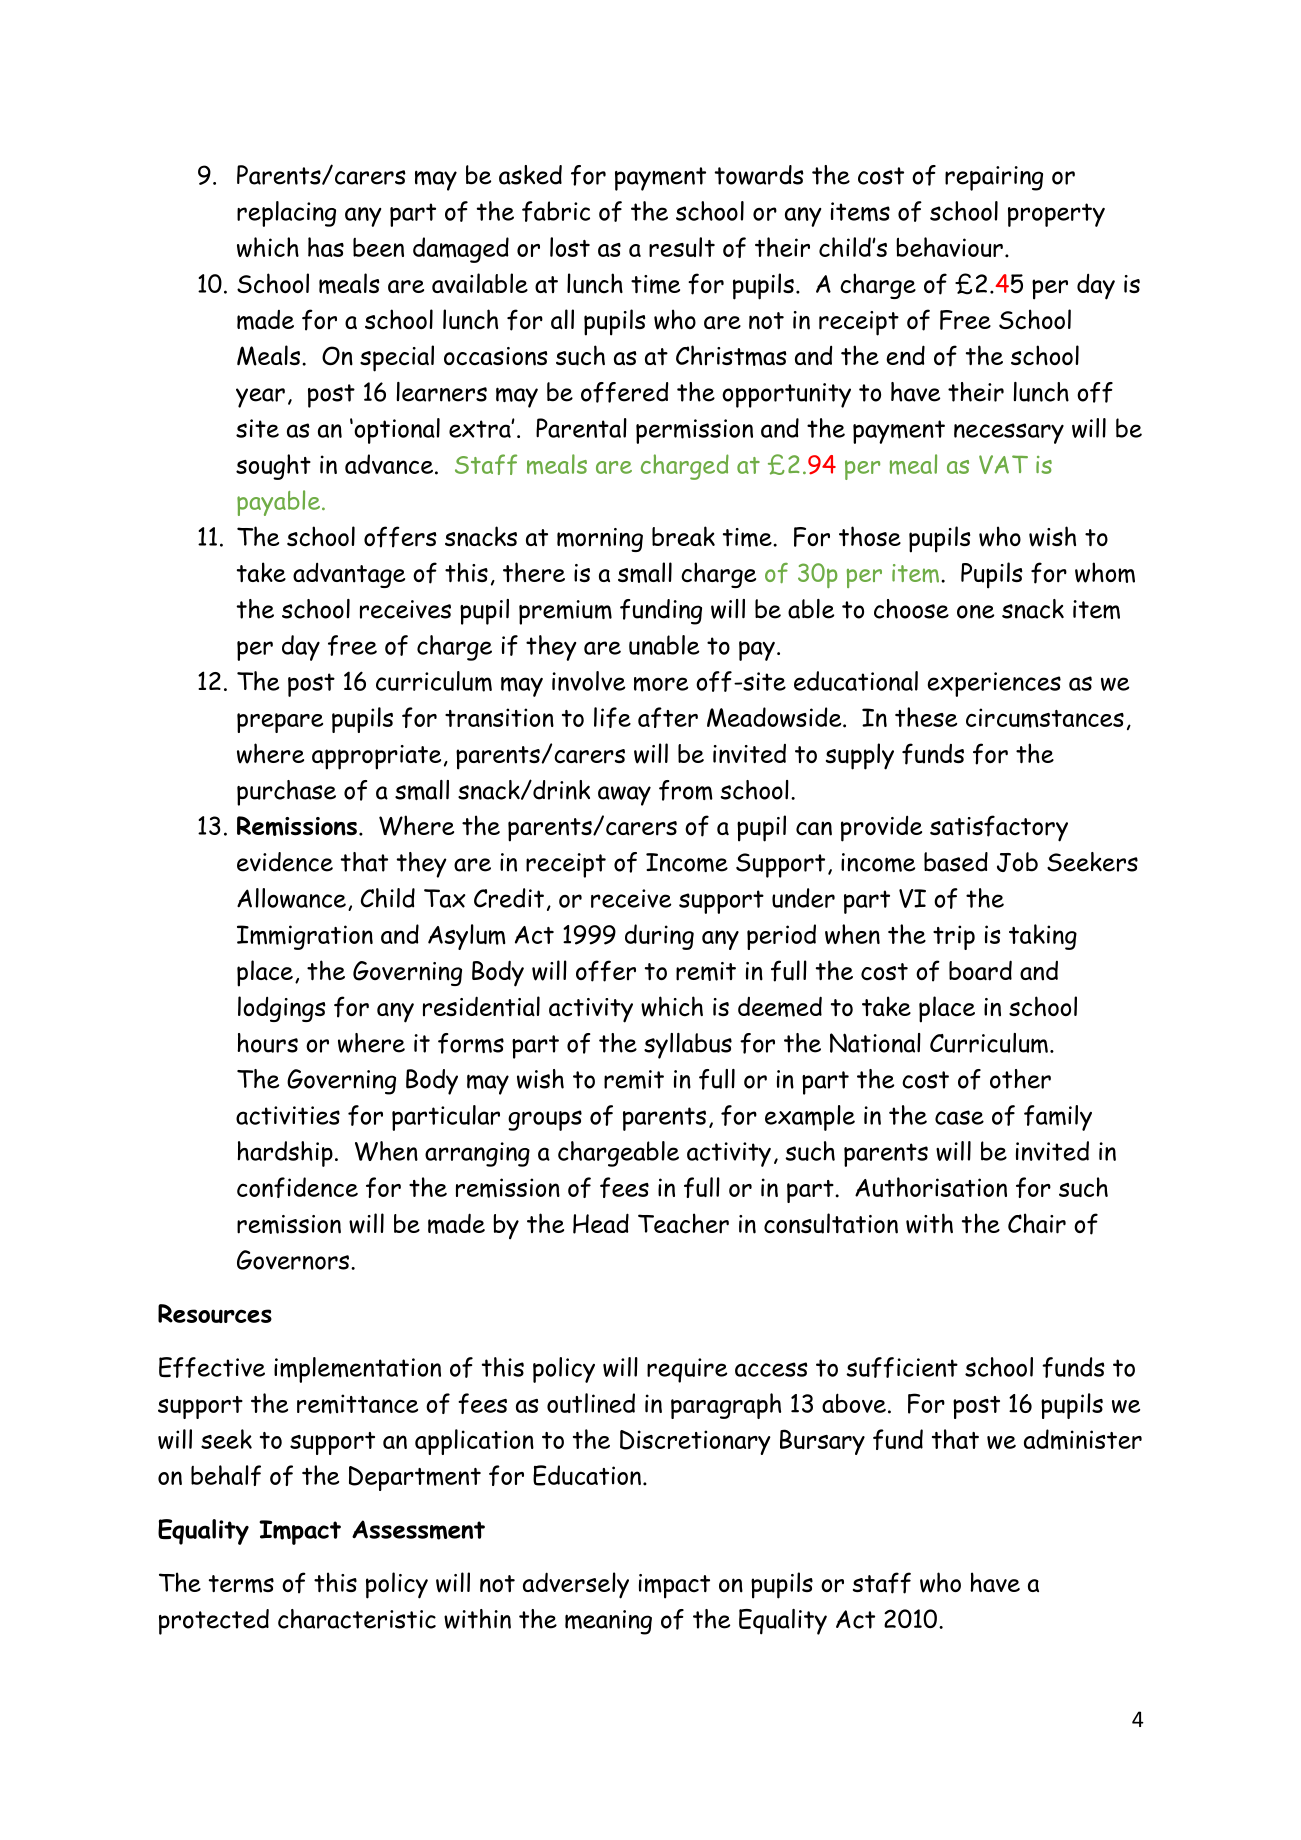 The height and width of the image is (1840, 1301). What do you see at coordinates (357, 1619) in the image?
I see `characteristic` at bounding box center [357, 1619].
